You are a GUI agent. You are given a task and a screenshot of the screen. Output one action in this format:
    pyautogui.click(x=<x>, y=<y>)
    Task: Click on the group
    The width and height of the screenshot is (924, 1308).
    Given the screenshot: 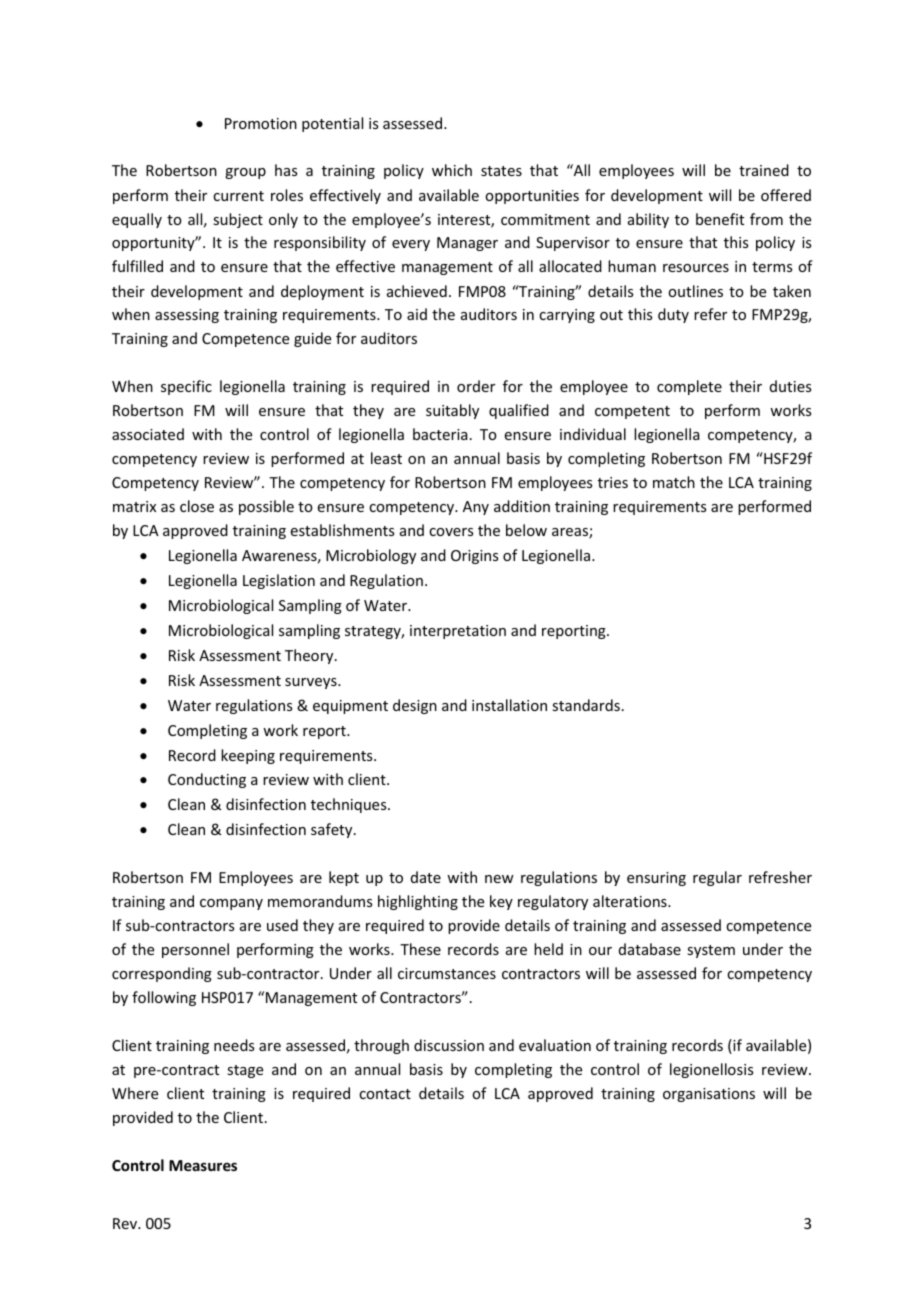 What is the action you would take?
    pyautogui.click(x=245, y=173)
